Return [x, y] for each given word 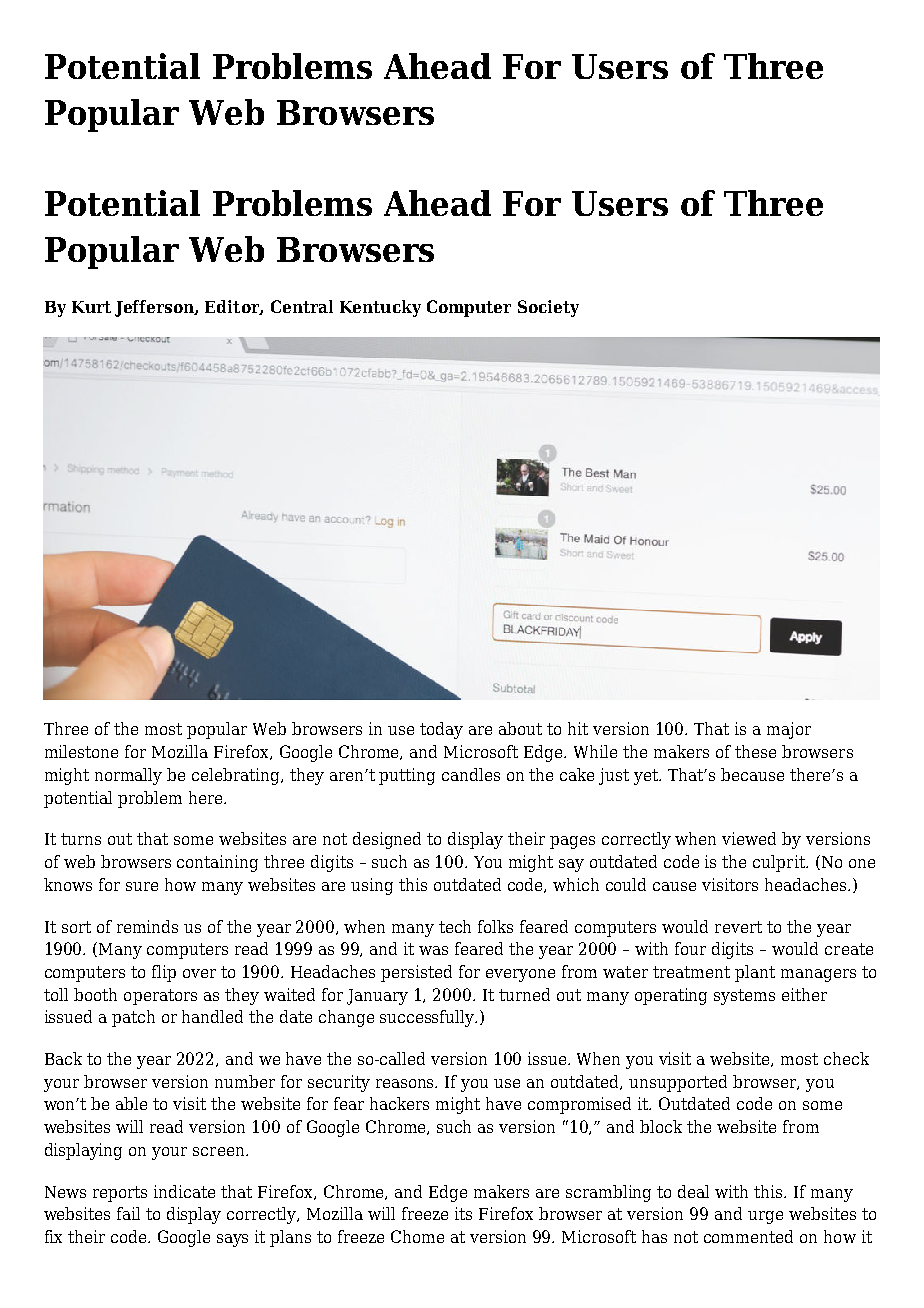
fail [128, 1213]
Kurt [91, 307]
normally [128, 776]
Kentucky [380, 308]
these [755, 751]
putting [407, 776]
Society [548, 308]
